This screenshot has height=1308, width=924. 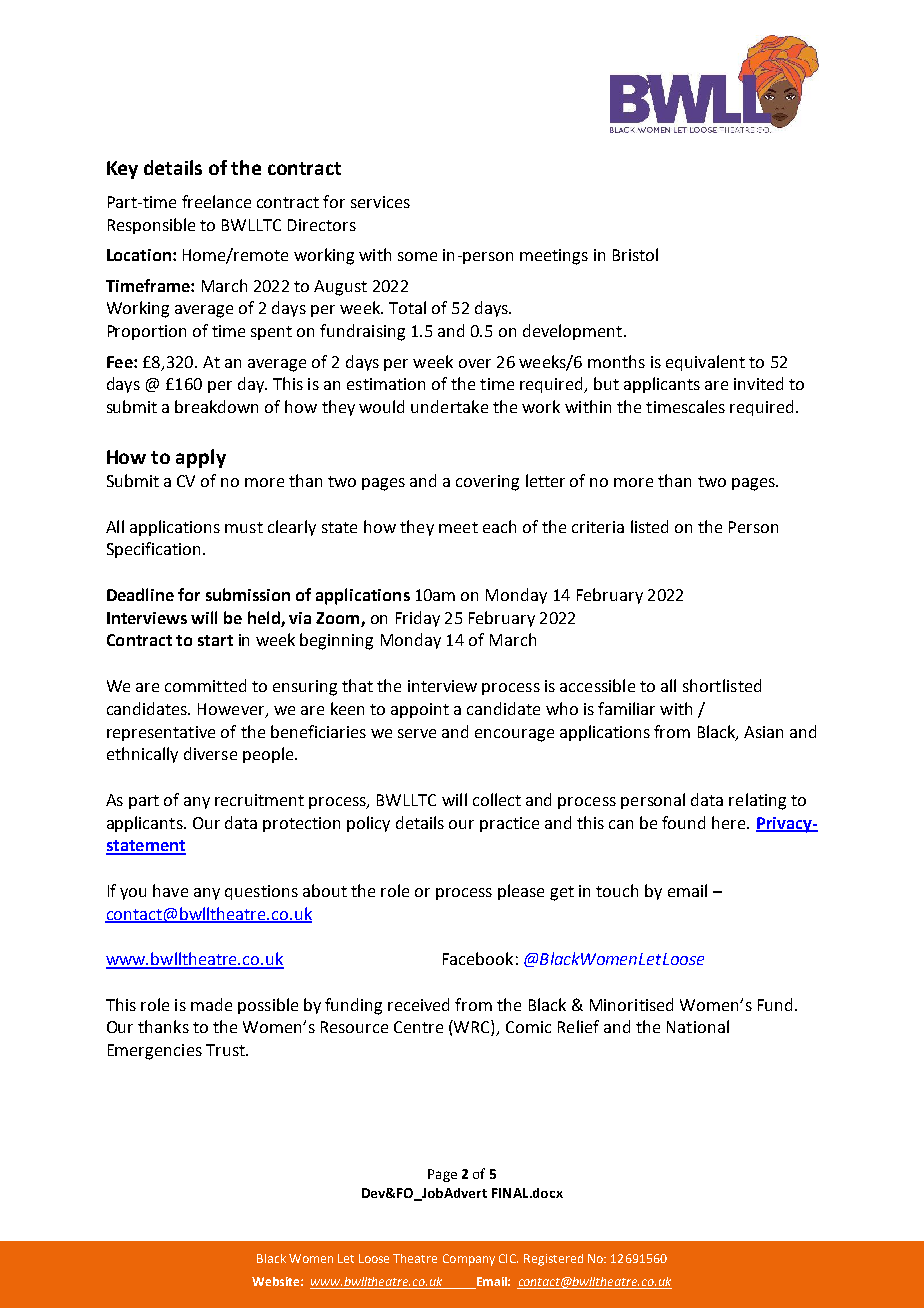 What do you see at coordinates (420, 710) in the screenshot?
I see `appoint` at bounding box center [420, 710].
